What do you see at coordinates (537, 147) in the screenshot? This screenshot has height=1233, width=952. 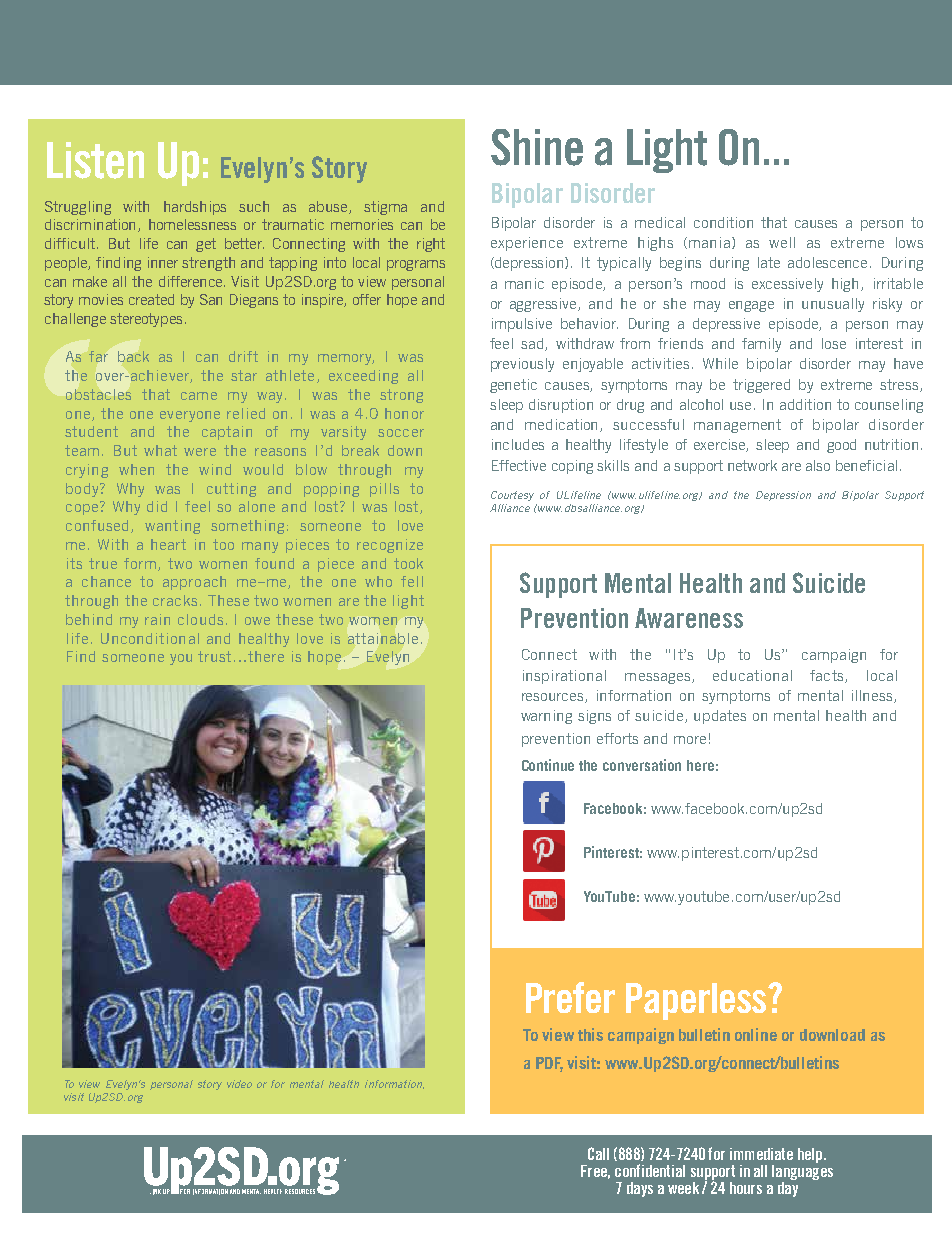 I see `Shine` at bounding box center [537, 147].
